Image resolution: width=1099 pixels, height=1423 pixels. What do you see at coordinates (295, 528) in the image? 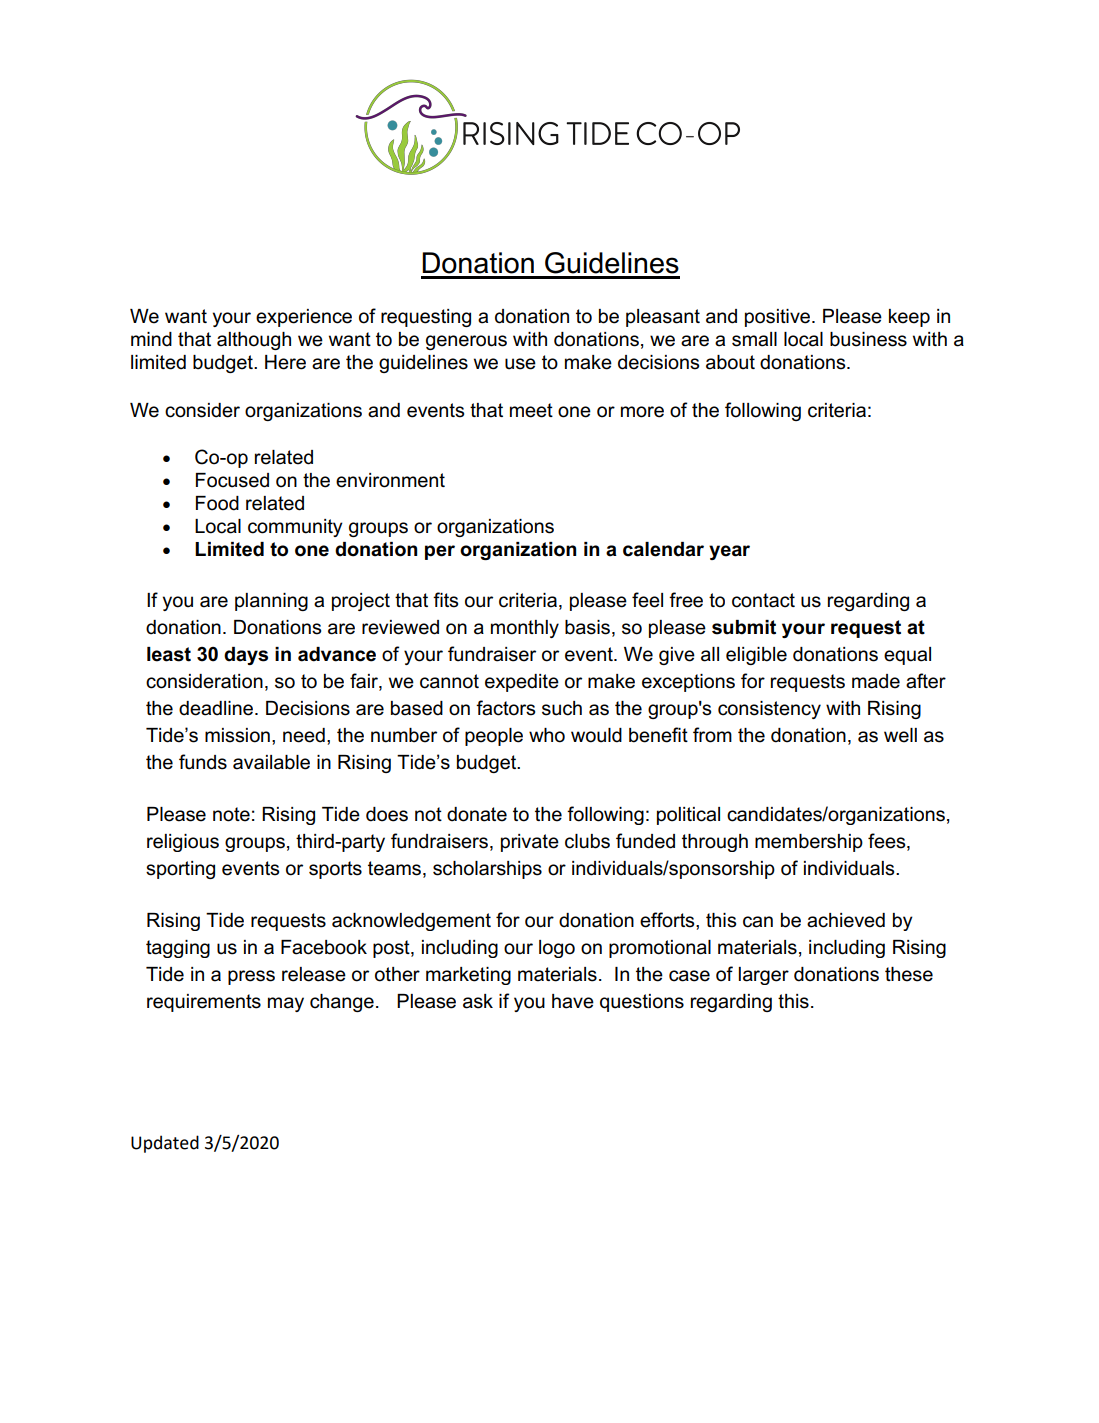
I see `community` at bounding box center [295, 528].
